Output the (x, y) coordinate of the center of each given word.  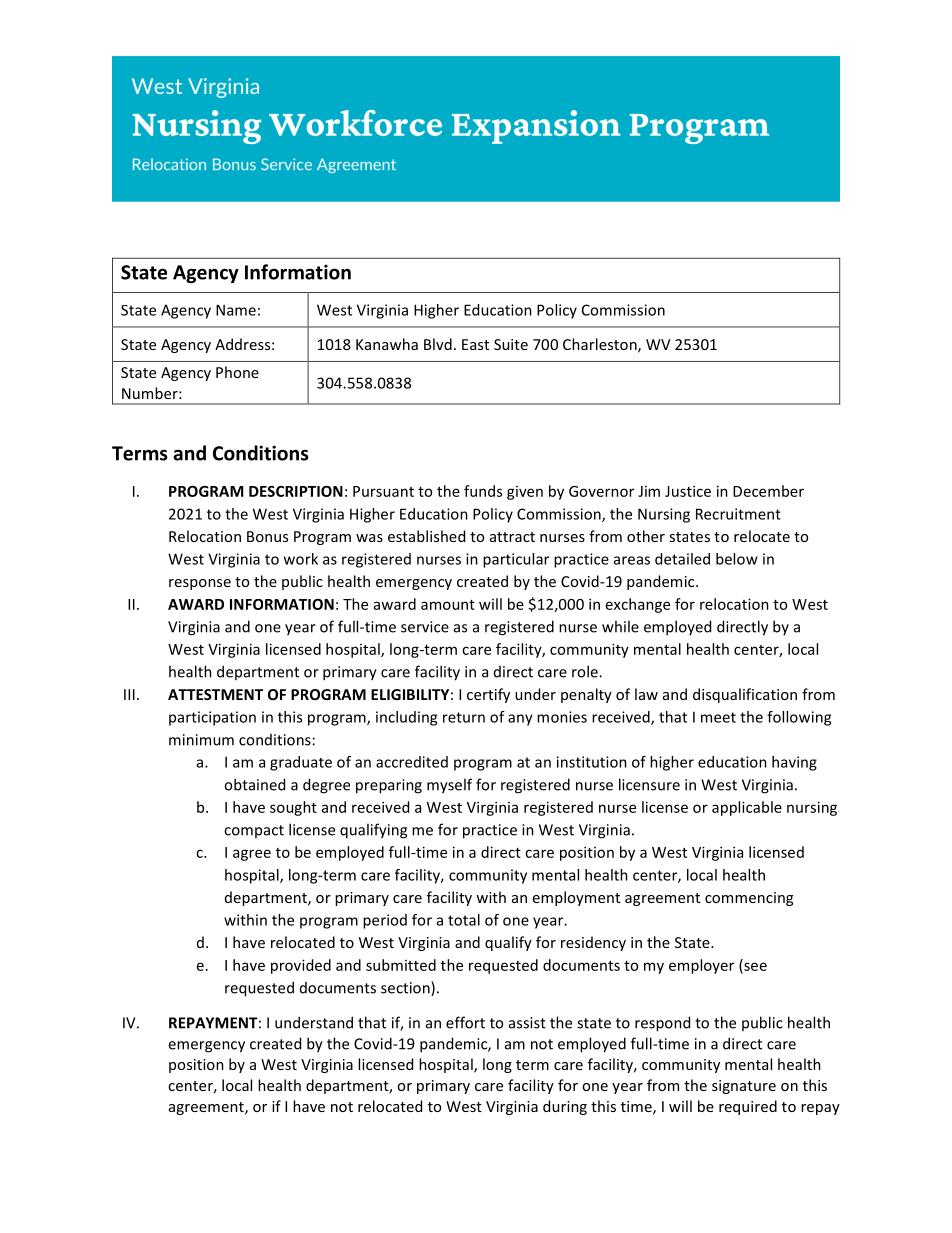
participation (212, 718)
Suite (511, 344)
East (475, 344)
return (464, 717)
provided (301, 966)
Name (236, 310)
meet (718, 717)
